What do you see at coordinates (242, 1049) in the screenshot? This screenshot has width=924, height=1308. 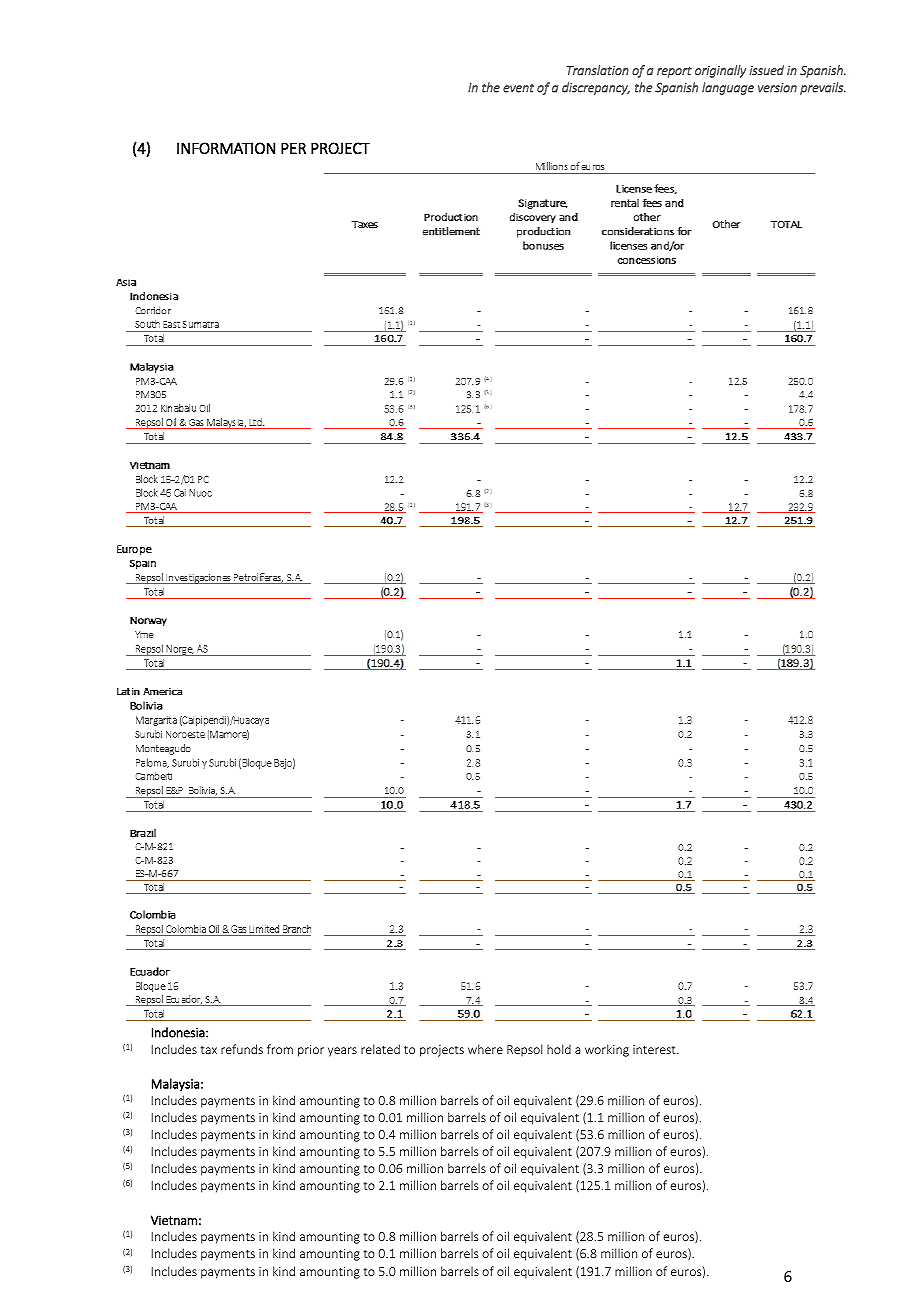 I see `refunds` at bounding box center [242, 1049].
